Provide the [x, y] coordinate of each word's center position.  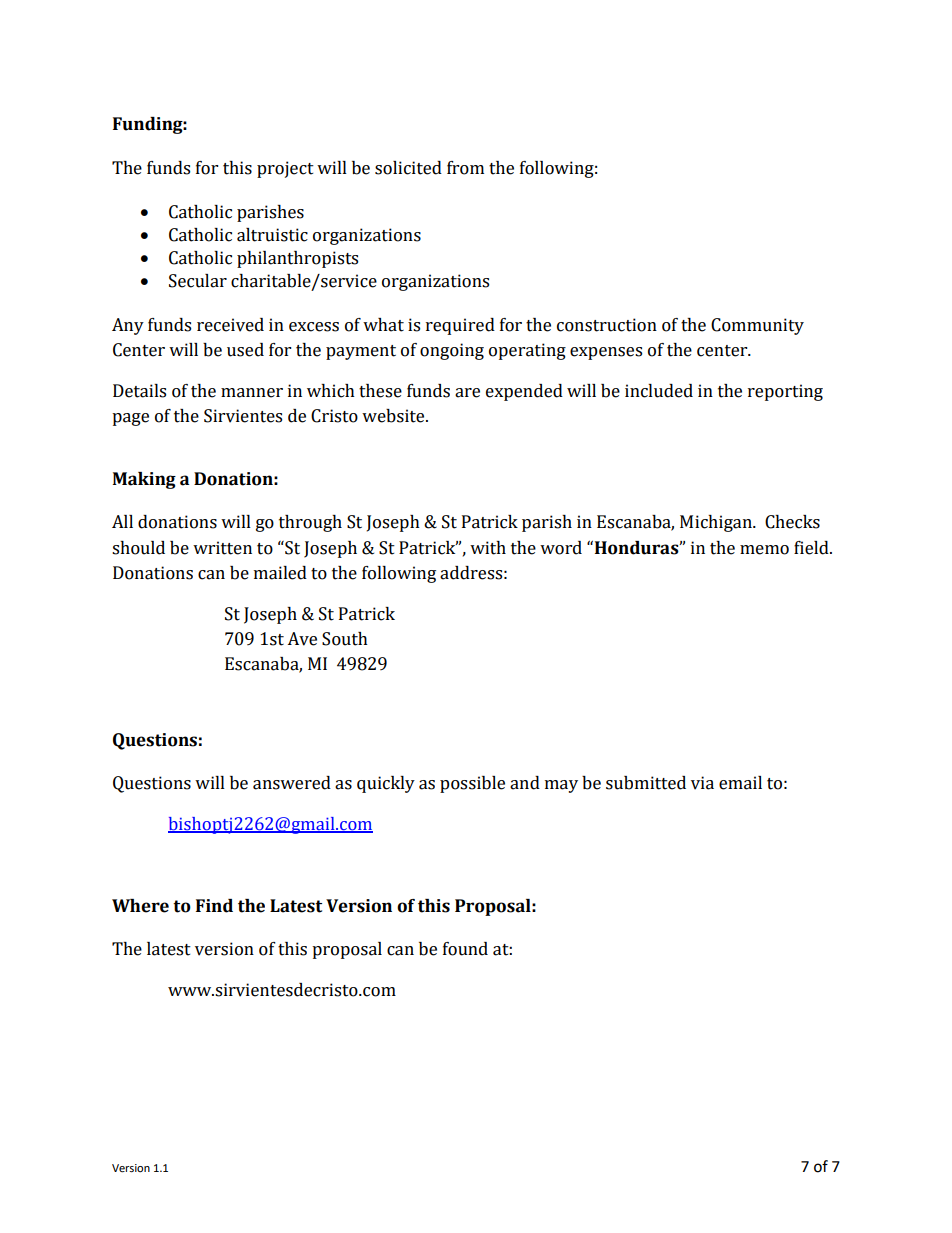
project [285, 169]
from [465, 168]
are [467, 393]
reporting [785, 392]
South [345, 639]
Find [214, 906]
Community [757, 326]
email [740, 783]
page [130, 419]
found [465, 949]
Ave [302, 639]
